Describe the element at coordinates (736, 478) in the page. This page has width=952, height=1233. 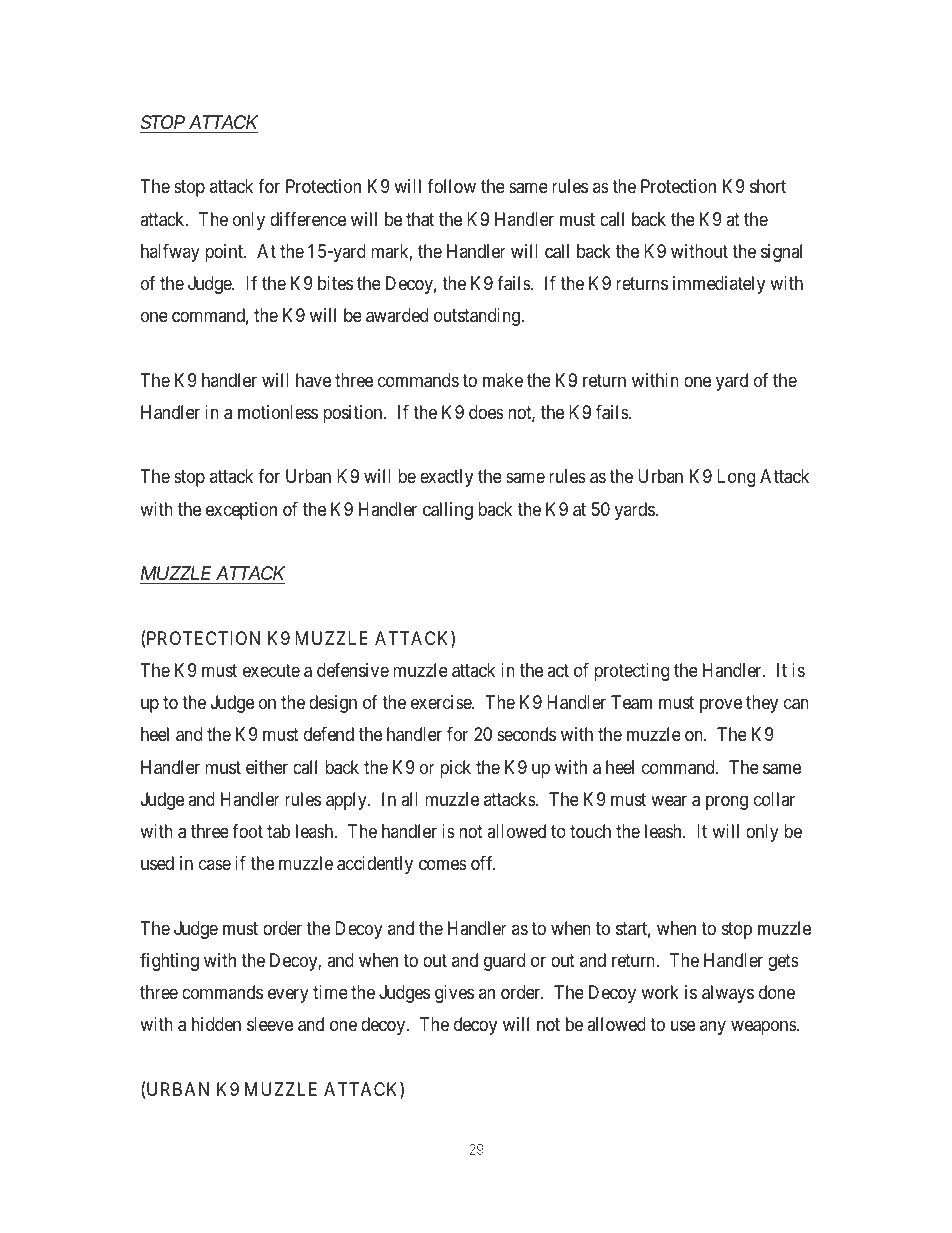
I see `Long` at that location.
